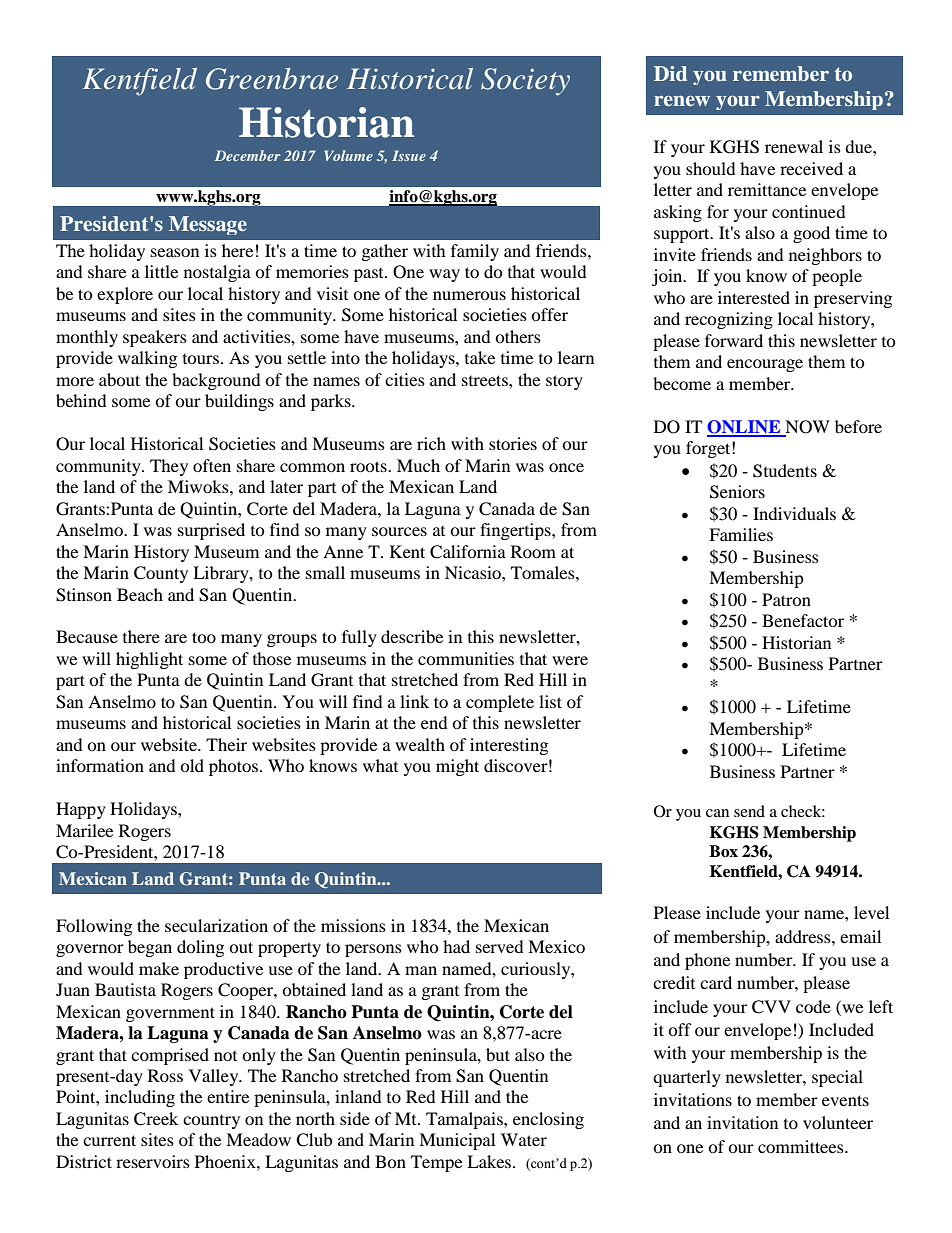 Image resolution: width=952 pixels, height=1233 pixels. Describe the element at coordinates (466, 658) in the screenshot. I see `communities` at that location.
